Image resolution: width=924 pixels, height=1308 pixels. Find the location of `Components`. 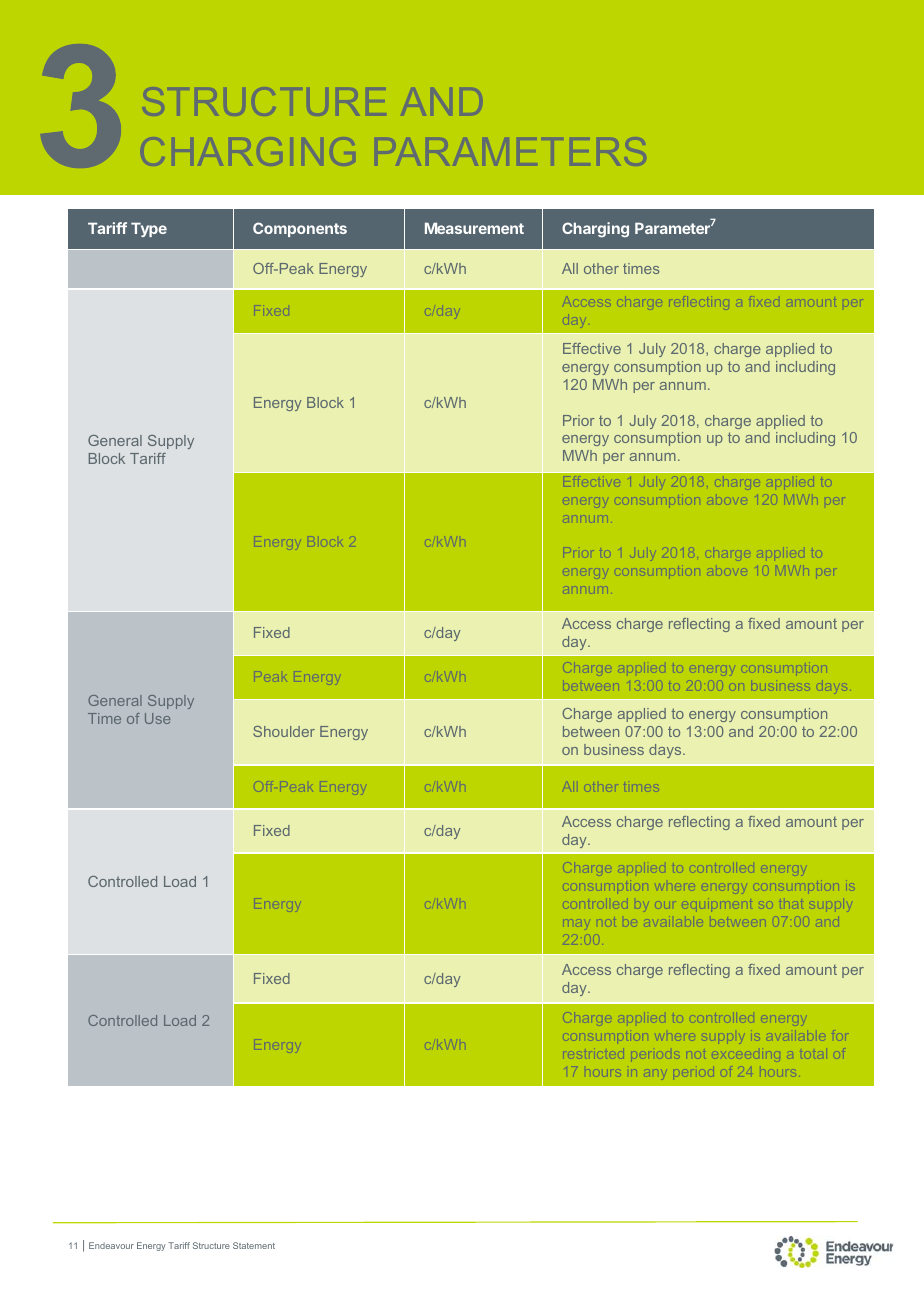

Components is located at coordinates (300, 229).
